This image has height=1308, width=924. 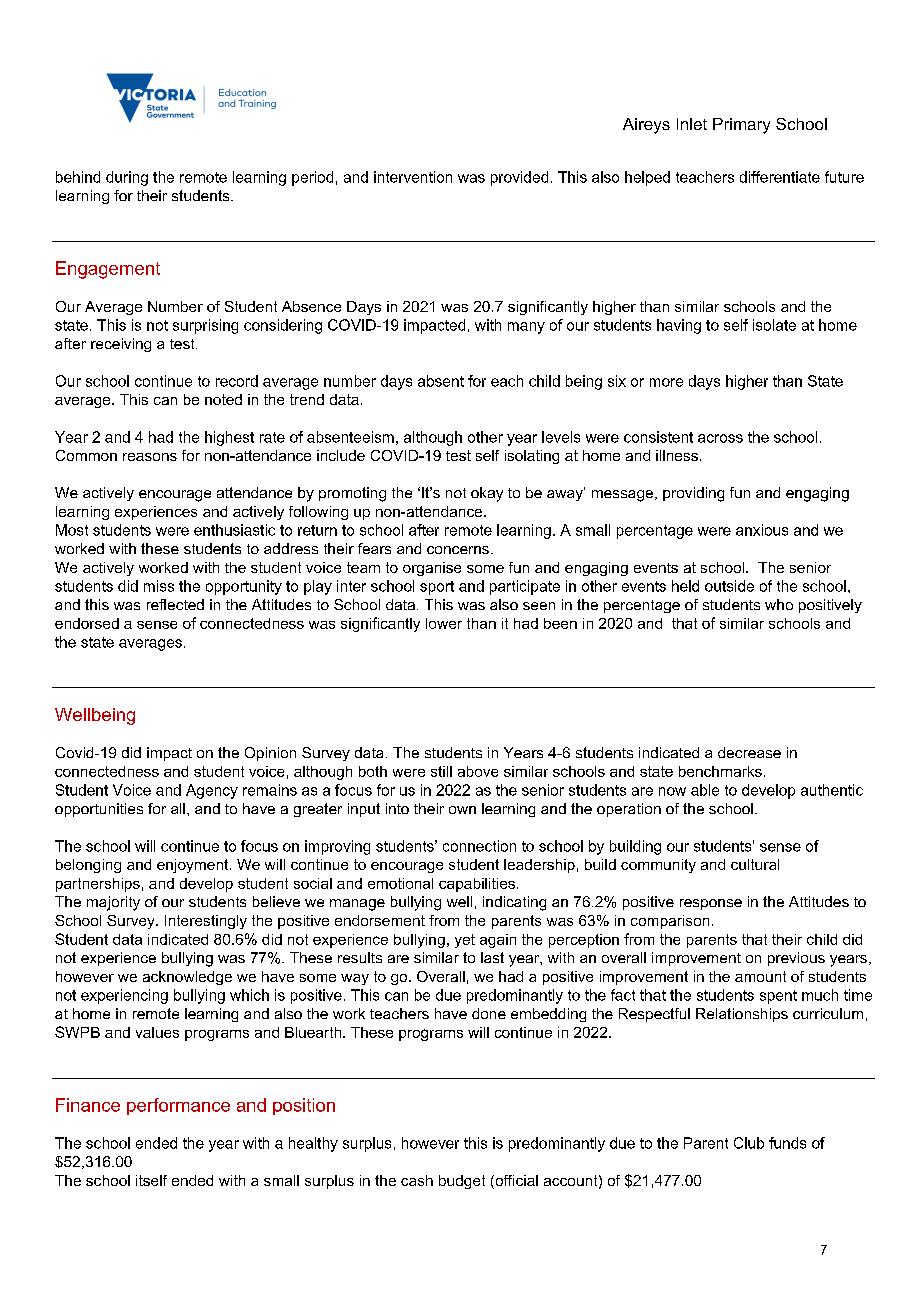 What do you see at coordinates (175, 604) in the image?
I see `reflected` at bounding box center [175, 604].
